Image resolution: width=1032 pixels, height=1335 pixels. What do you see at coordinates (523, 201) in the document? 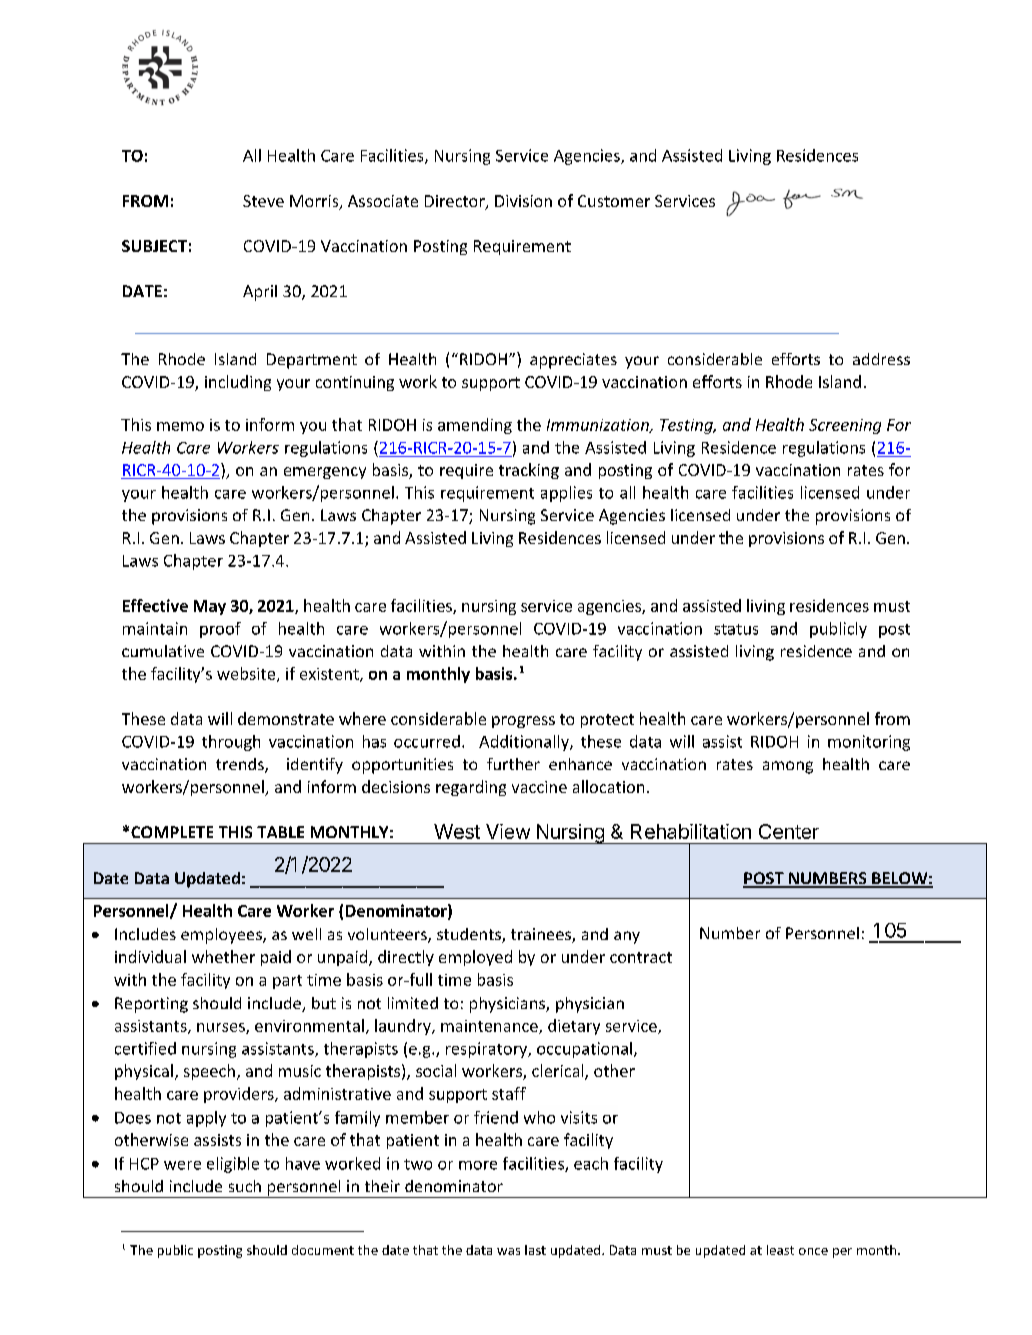
I see `Division` at bounding box center [523, 201].
